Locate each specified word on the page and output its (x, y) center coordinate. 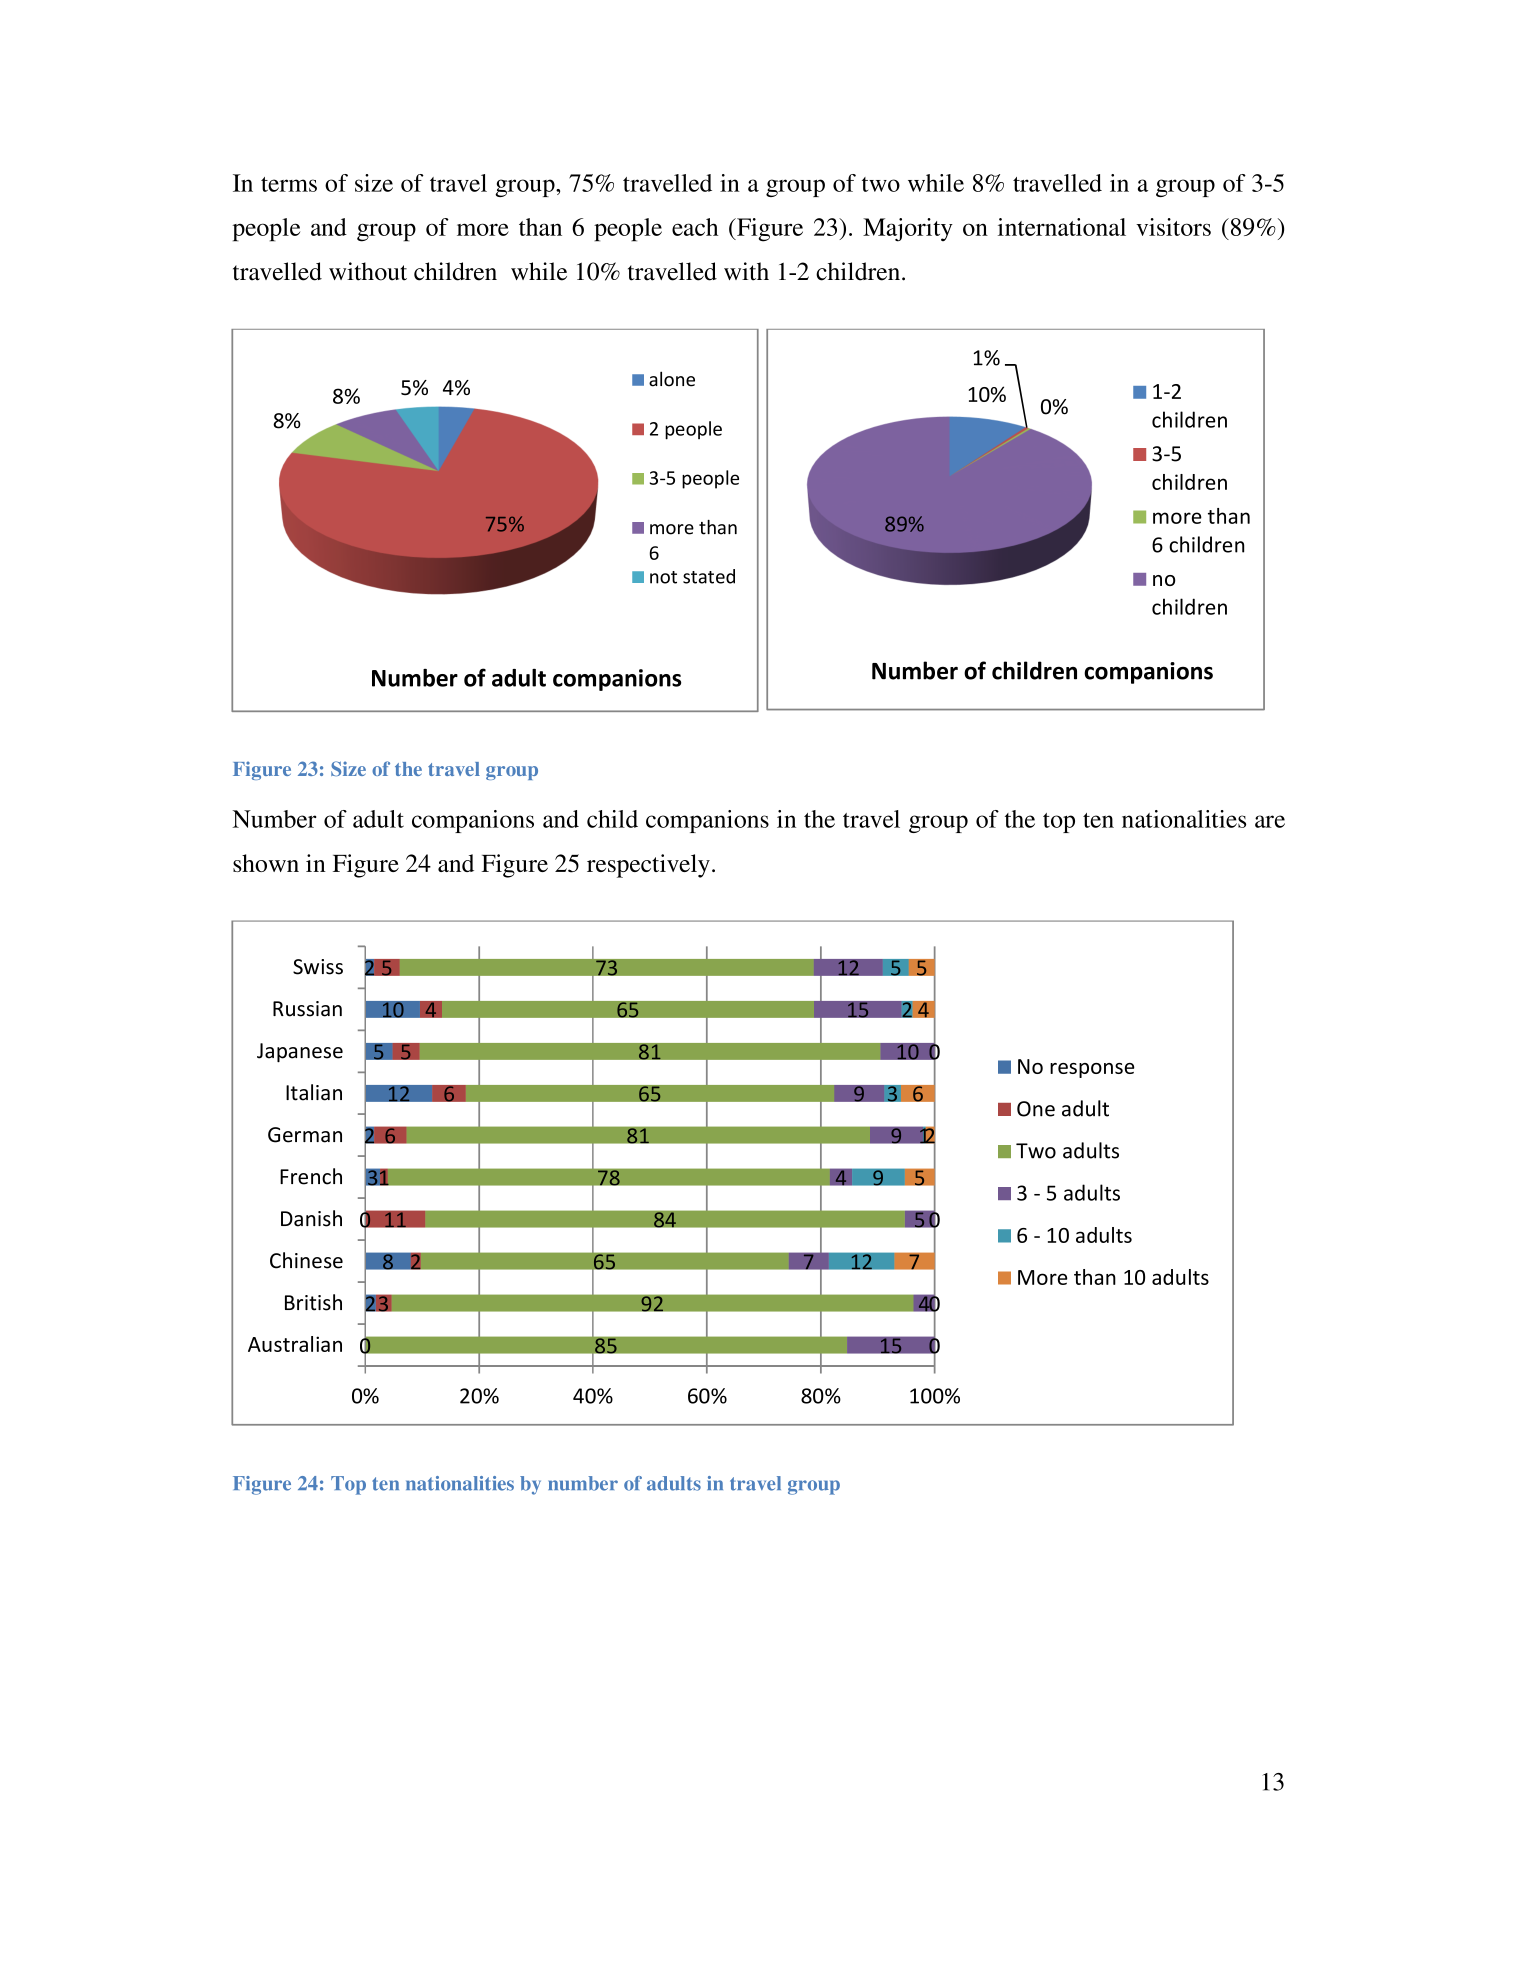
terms (289, 184)
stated (709, 576)
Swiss (318, 967)
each (695, 227)
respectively (648, 866)
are (1270, 821)
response (1092, 1070)
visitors (1173, 227)
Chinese (306, 1260)
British (313, 1302)
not (663, 577)
